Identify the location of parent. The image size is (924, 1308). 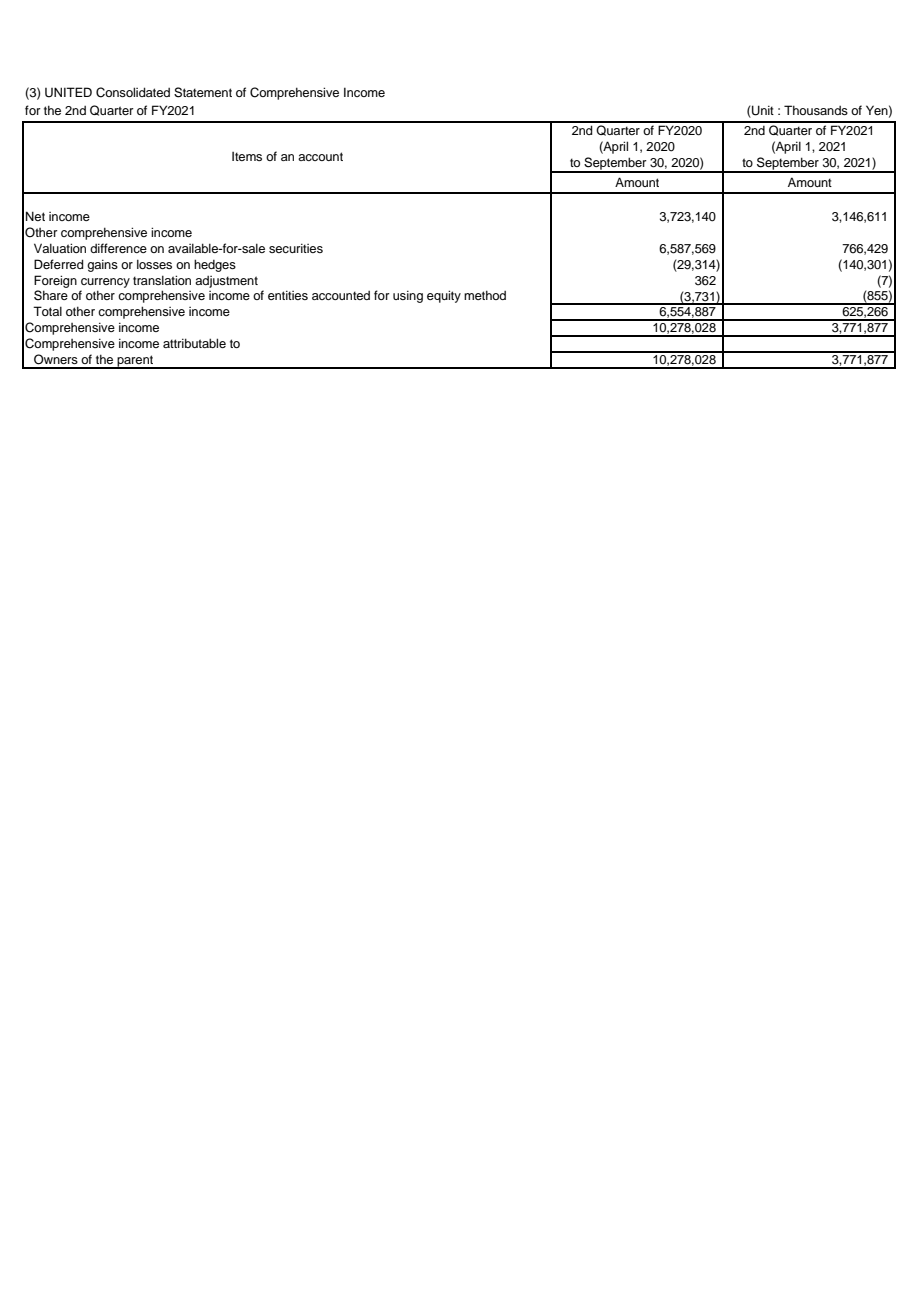
(135, 362).
